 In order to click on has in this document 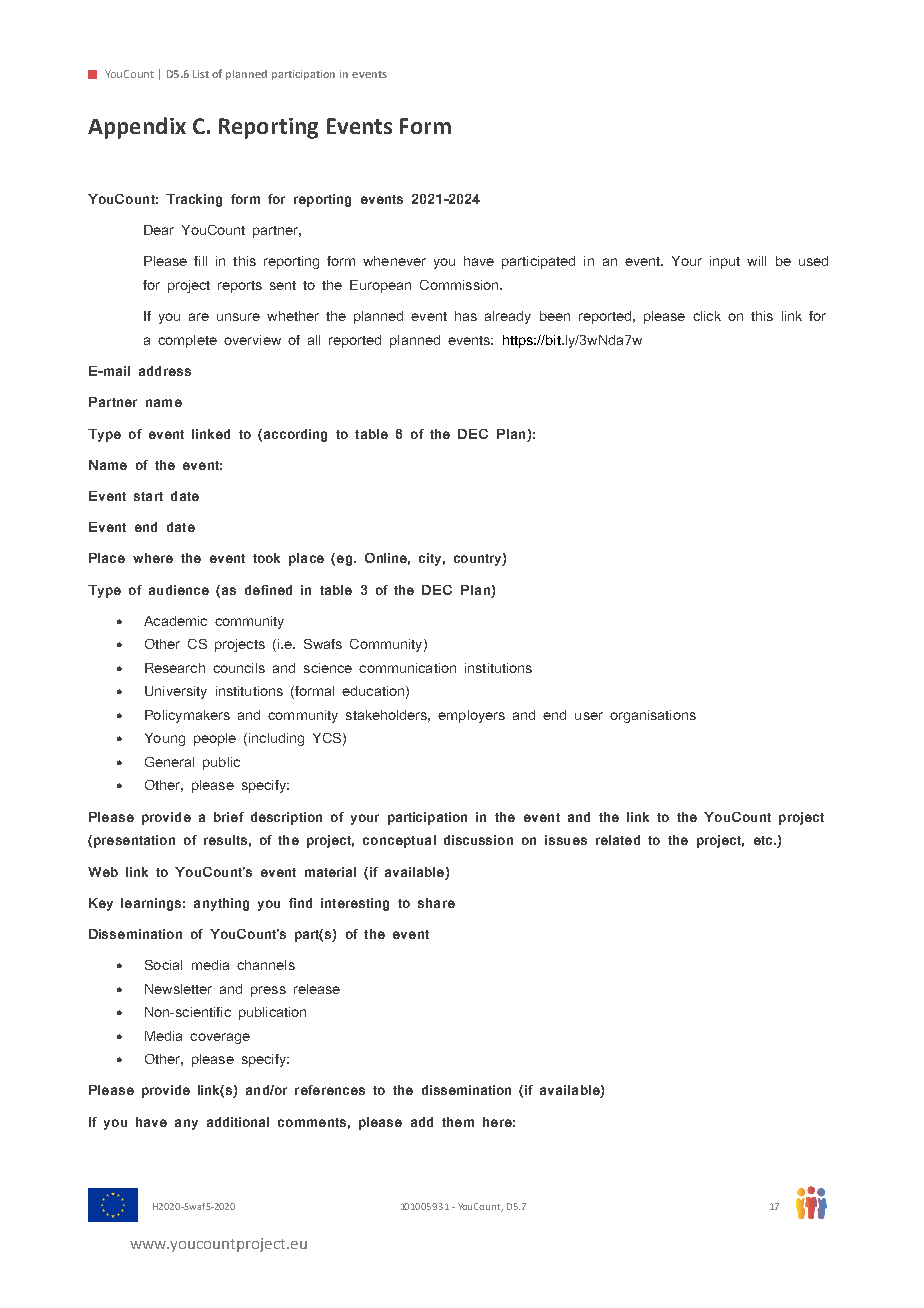, I will do `click(466, 316)`.
